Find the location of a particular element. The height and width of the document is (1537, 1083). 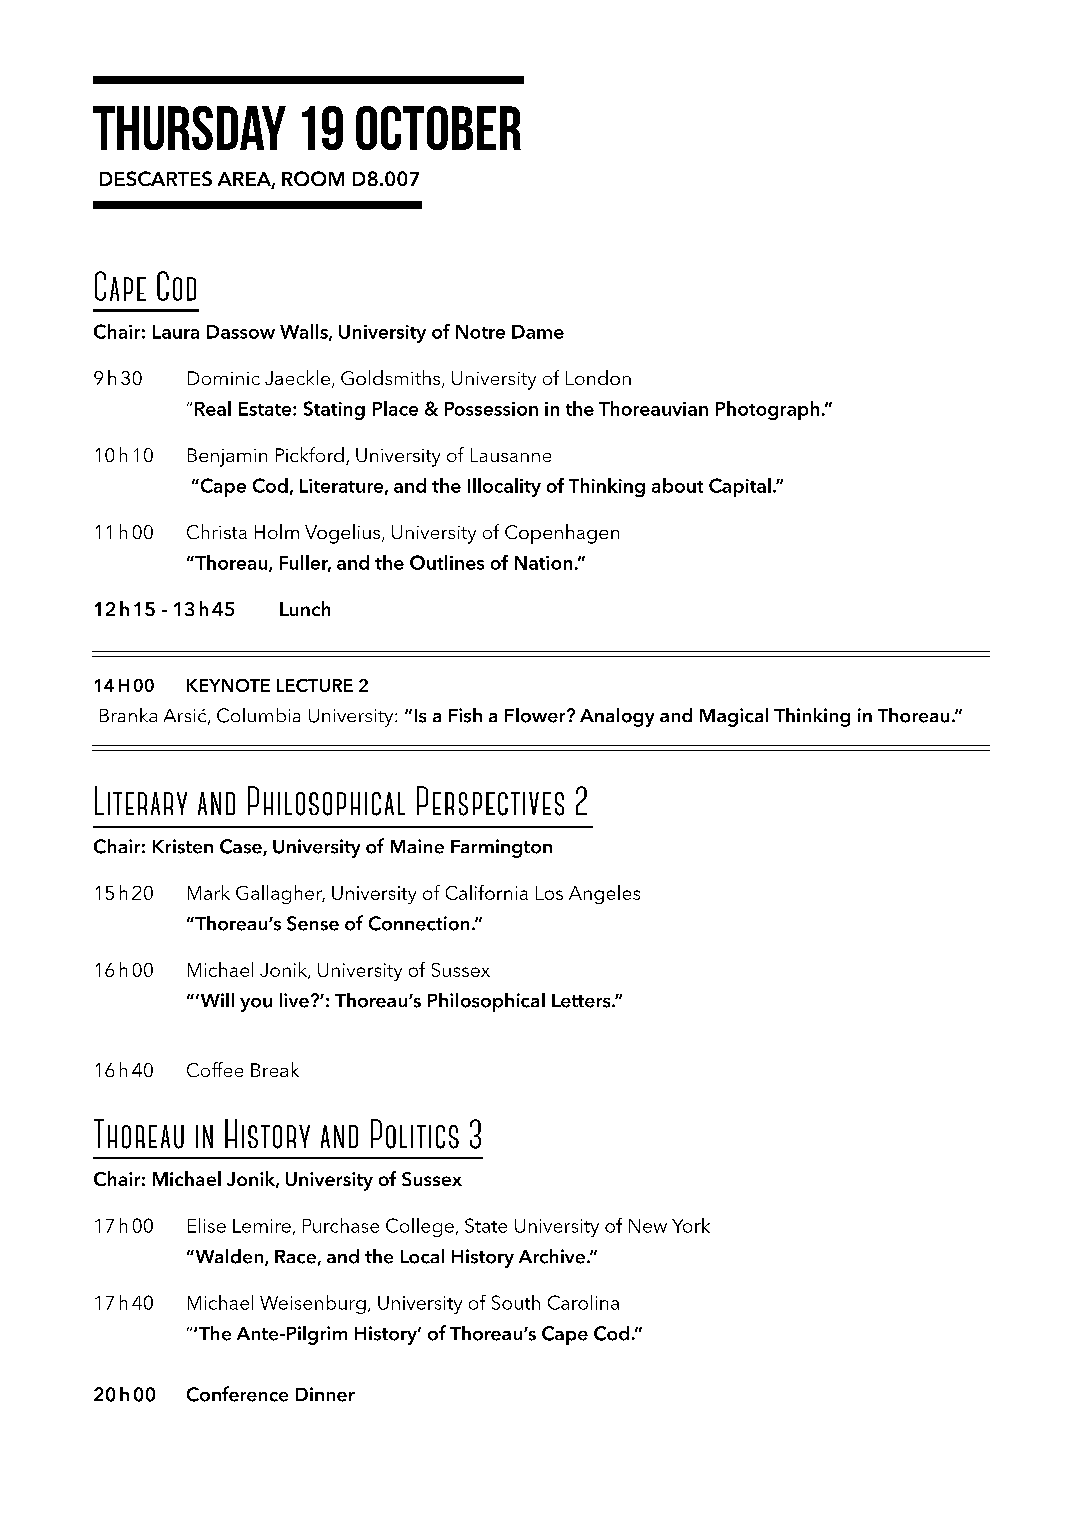

Magical is located at coordinates (734, 717).
